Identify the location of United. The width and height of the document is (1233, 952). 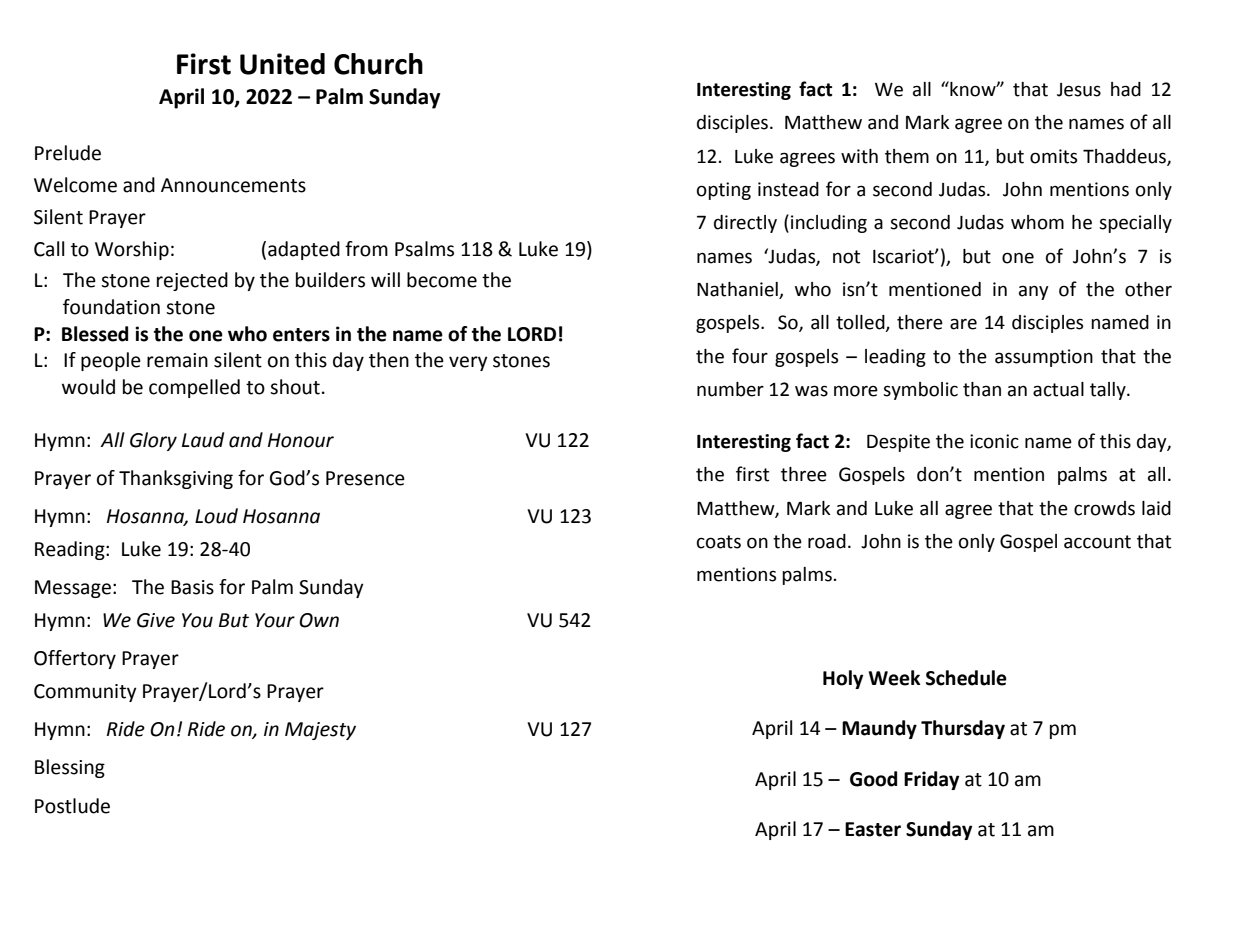
(282, 64).
